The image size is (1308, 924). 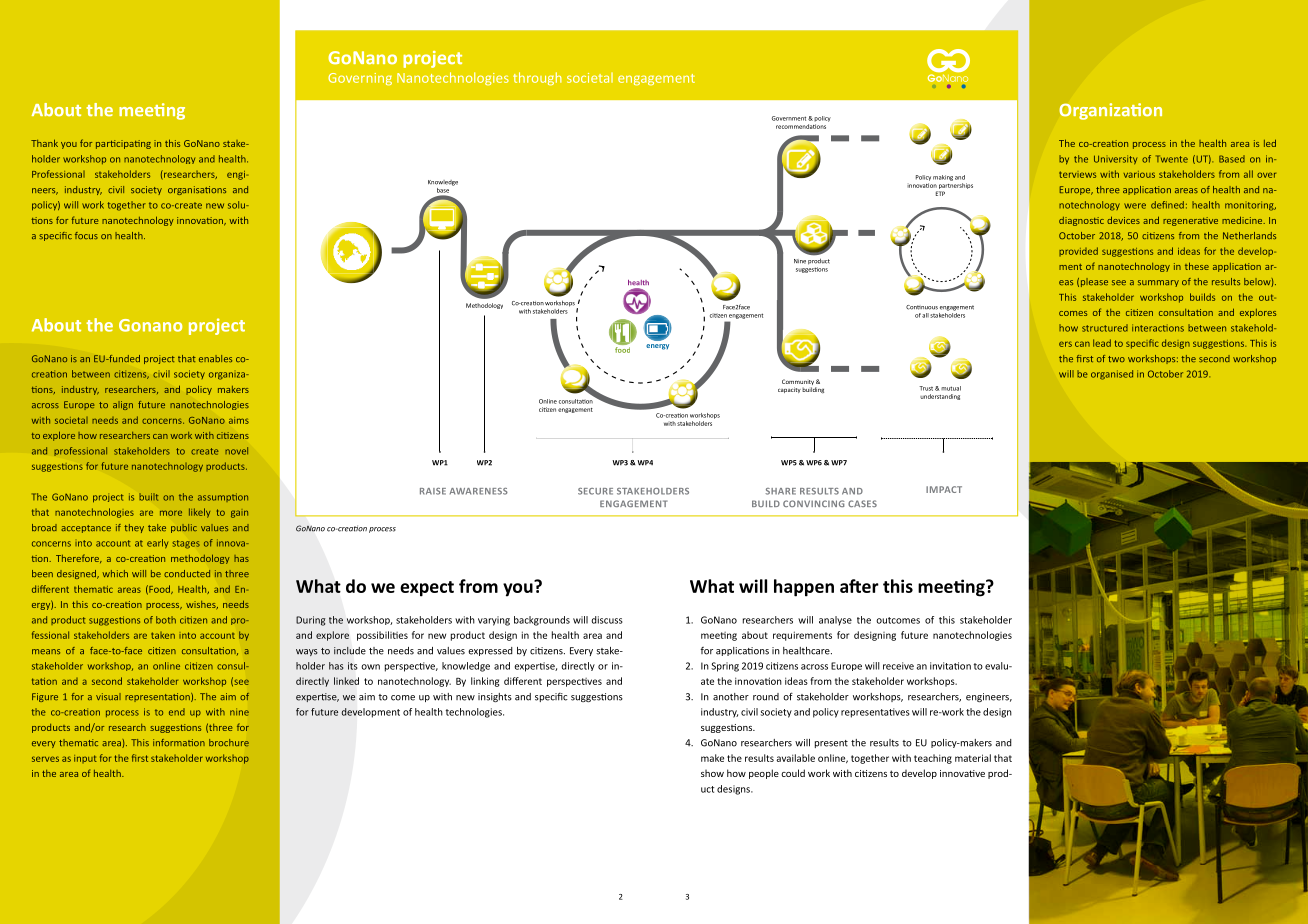 I want to click on input, so click(x=85, y=759).
